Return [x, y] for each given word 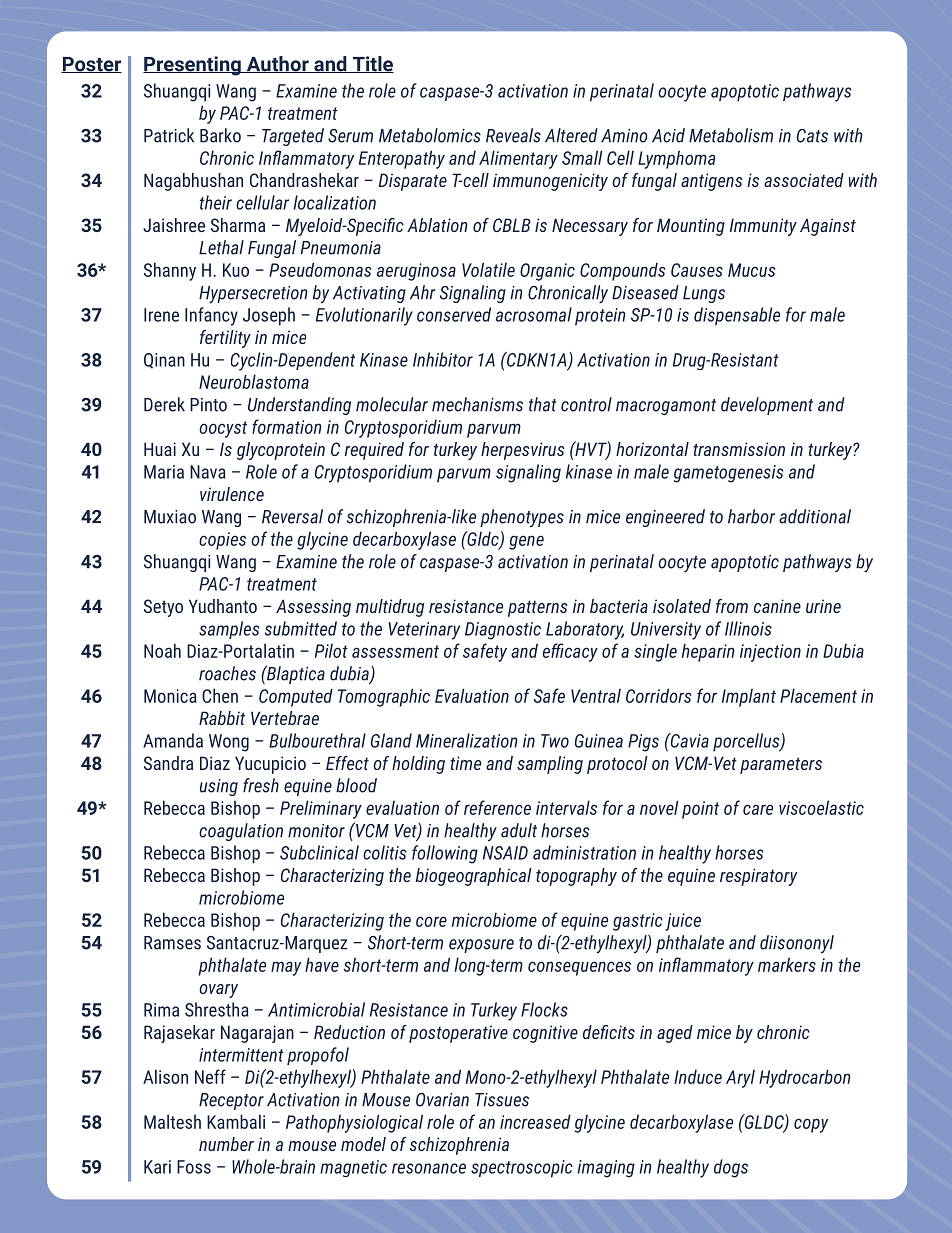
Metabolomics [430, 135]
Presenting [193, 66]
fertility [225, 339]
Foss [194, 1167]
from [732, 606]
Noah [162, 650]
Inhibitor [443, 359]
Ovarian [442, 1100]
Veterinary [424, 631]
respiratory [759, 877]
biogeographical [474, 877]
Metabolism [731, 135]
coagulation [241, 832]
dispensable [737, 316]
